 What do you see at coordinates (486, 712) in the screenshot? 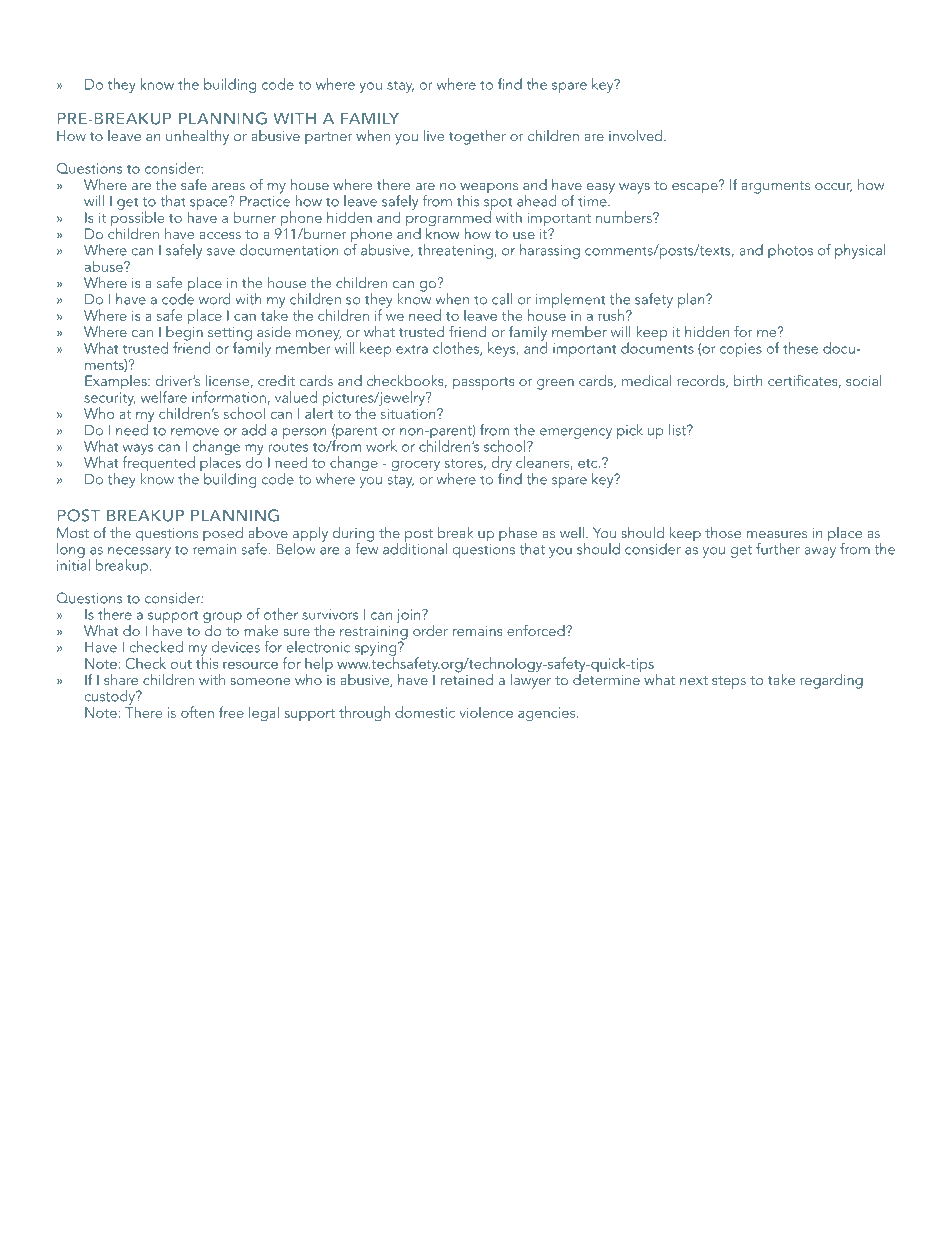
I see `violence` at bounding box center [486, 712].
